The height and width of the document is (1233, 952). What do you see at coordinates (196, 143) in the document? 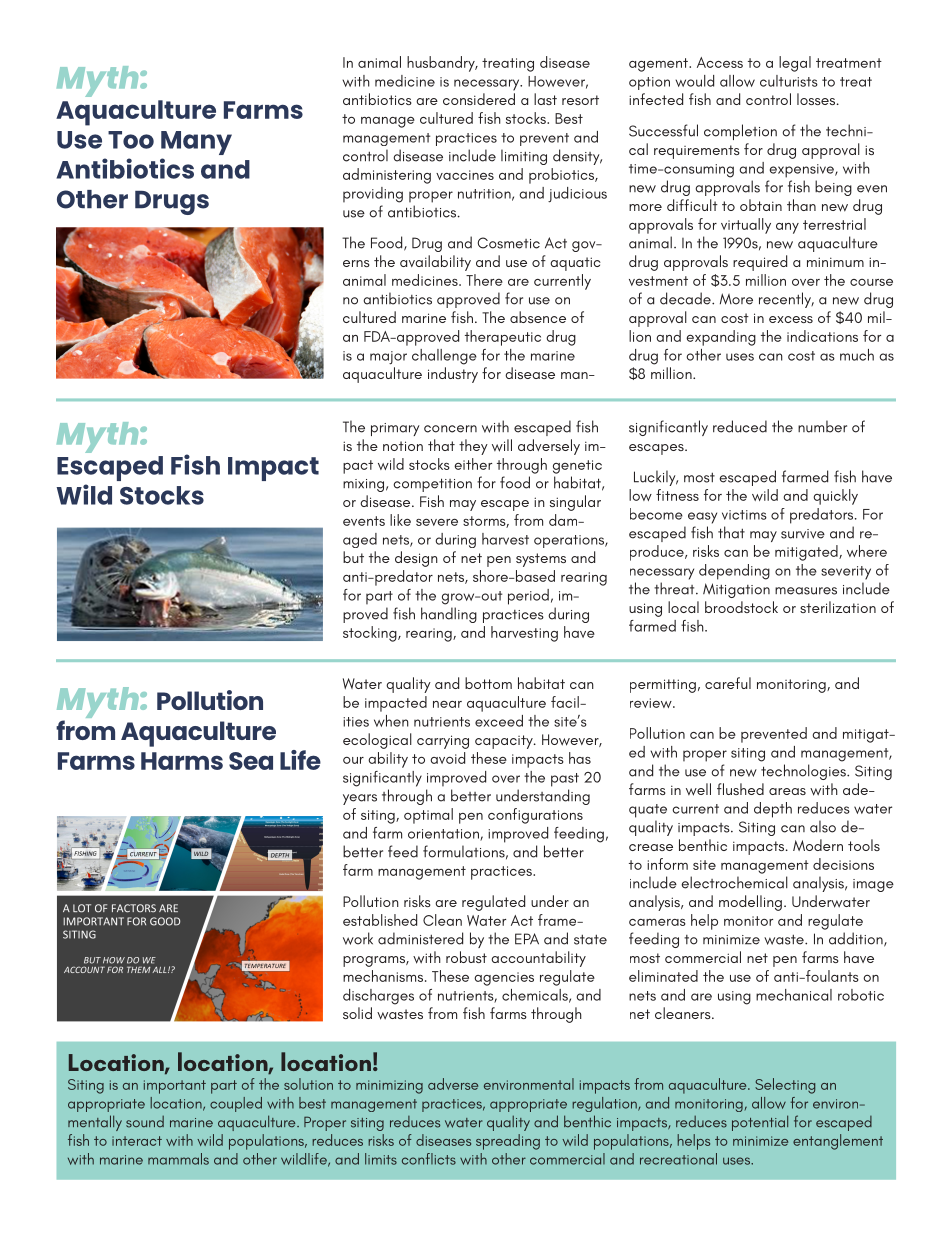
I see `Many` at bounding box center [196, 143].
